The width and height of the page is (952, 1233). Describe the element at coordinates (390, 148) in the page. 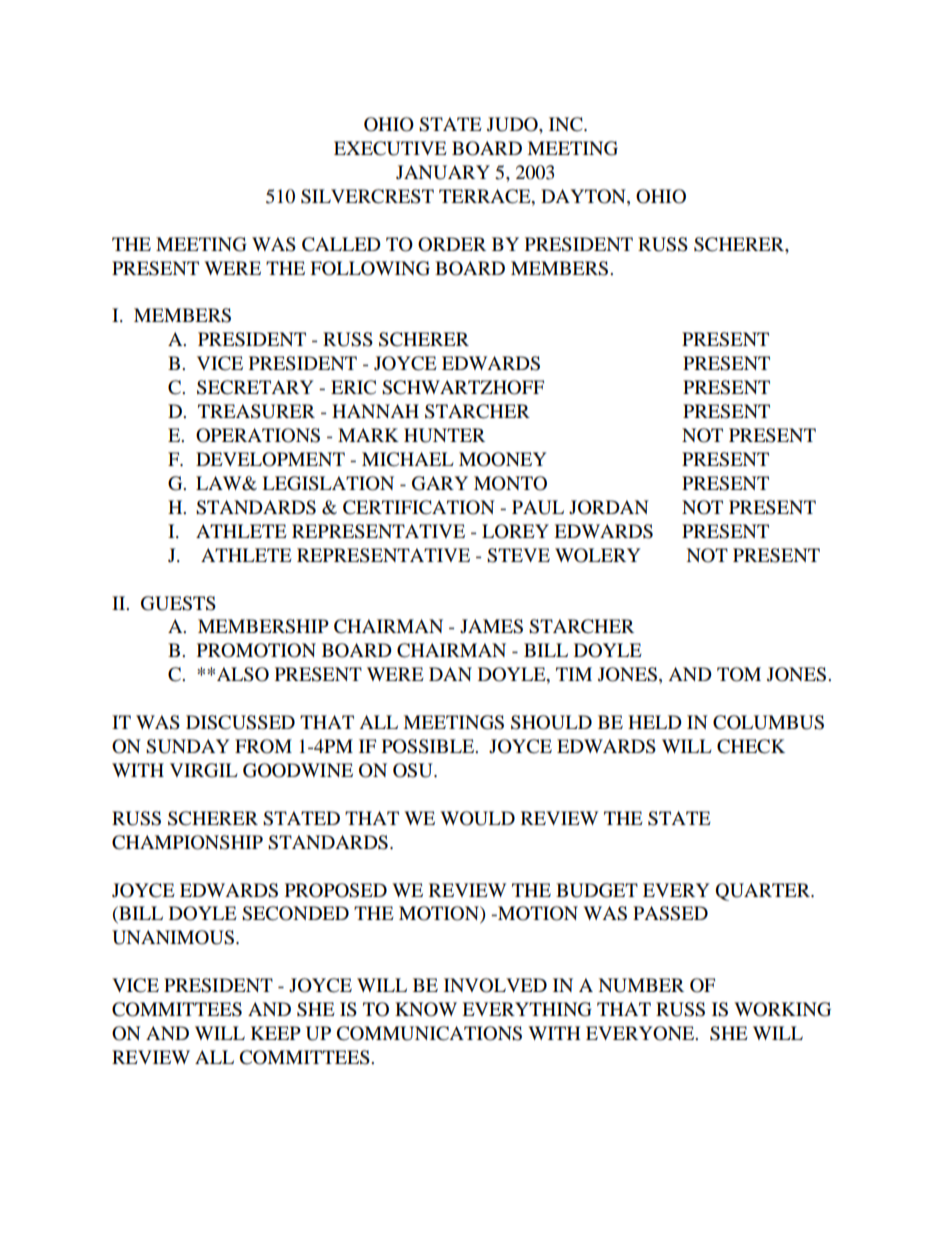

I see `EXECUTIVE` at that location.
